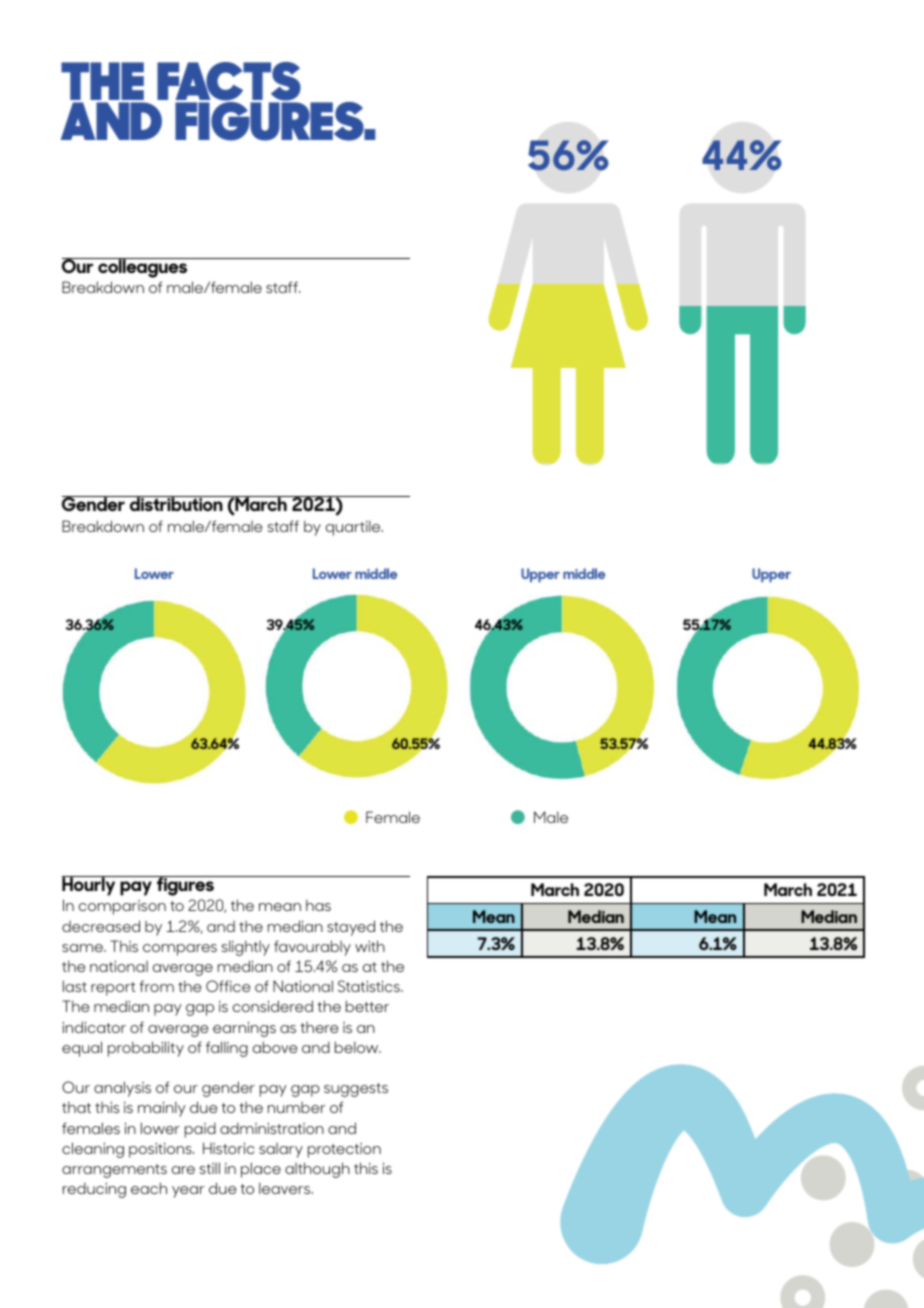  I want to click on favourably, so click(312, 948).
